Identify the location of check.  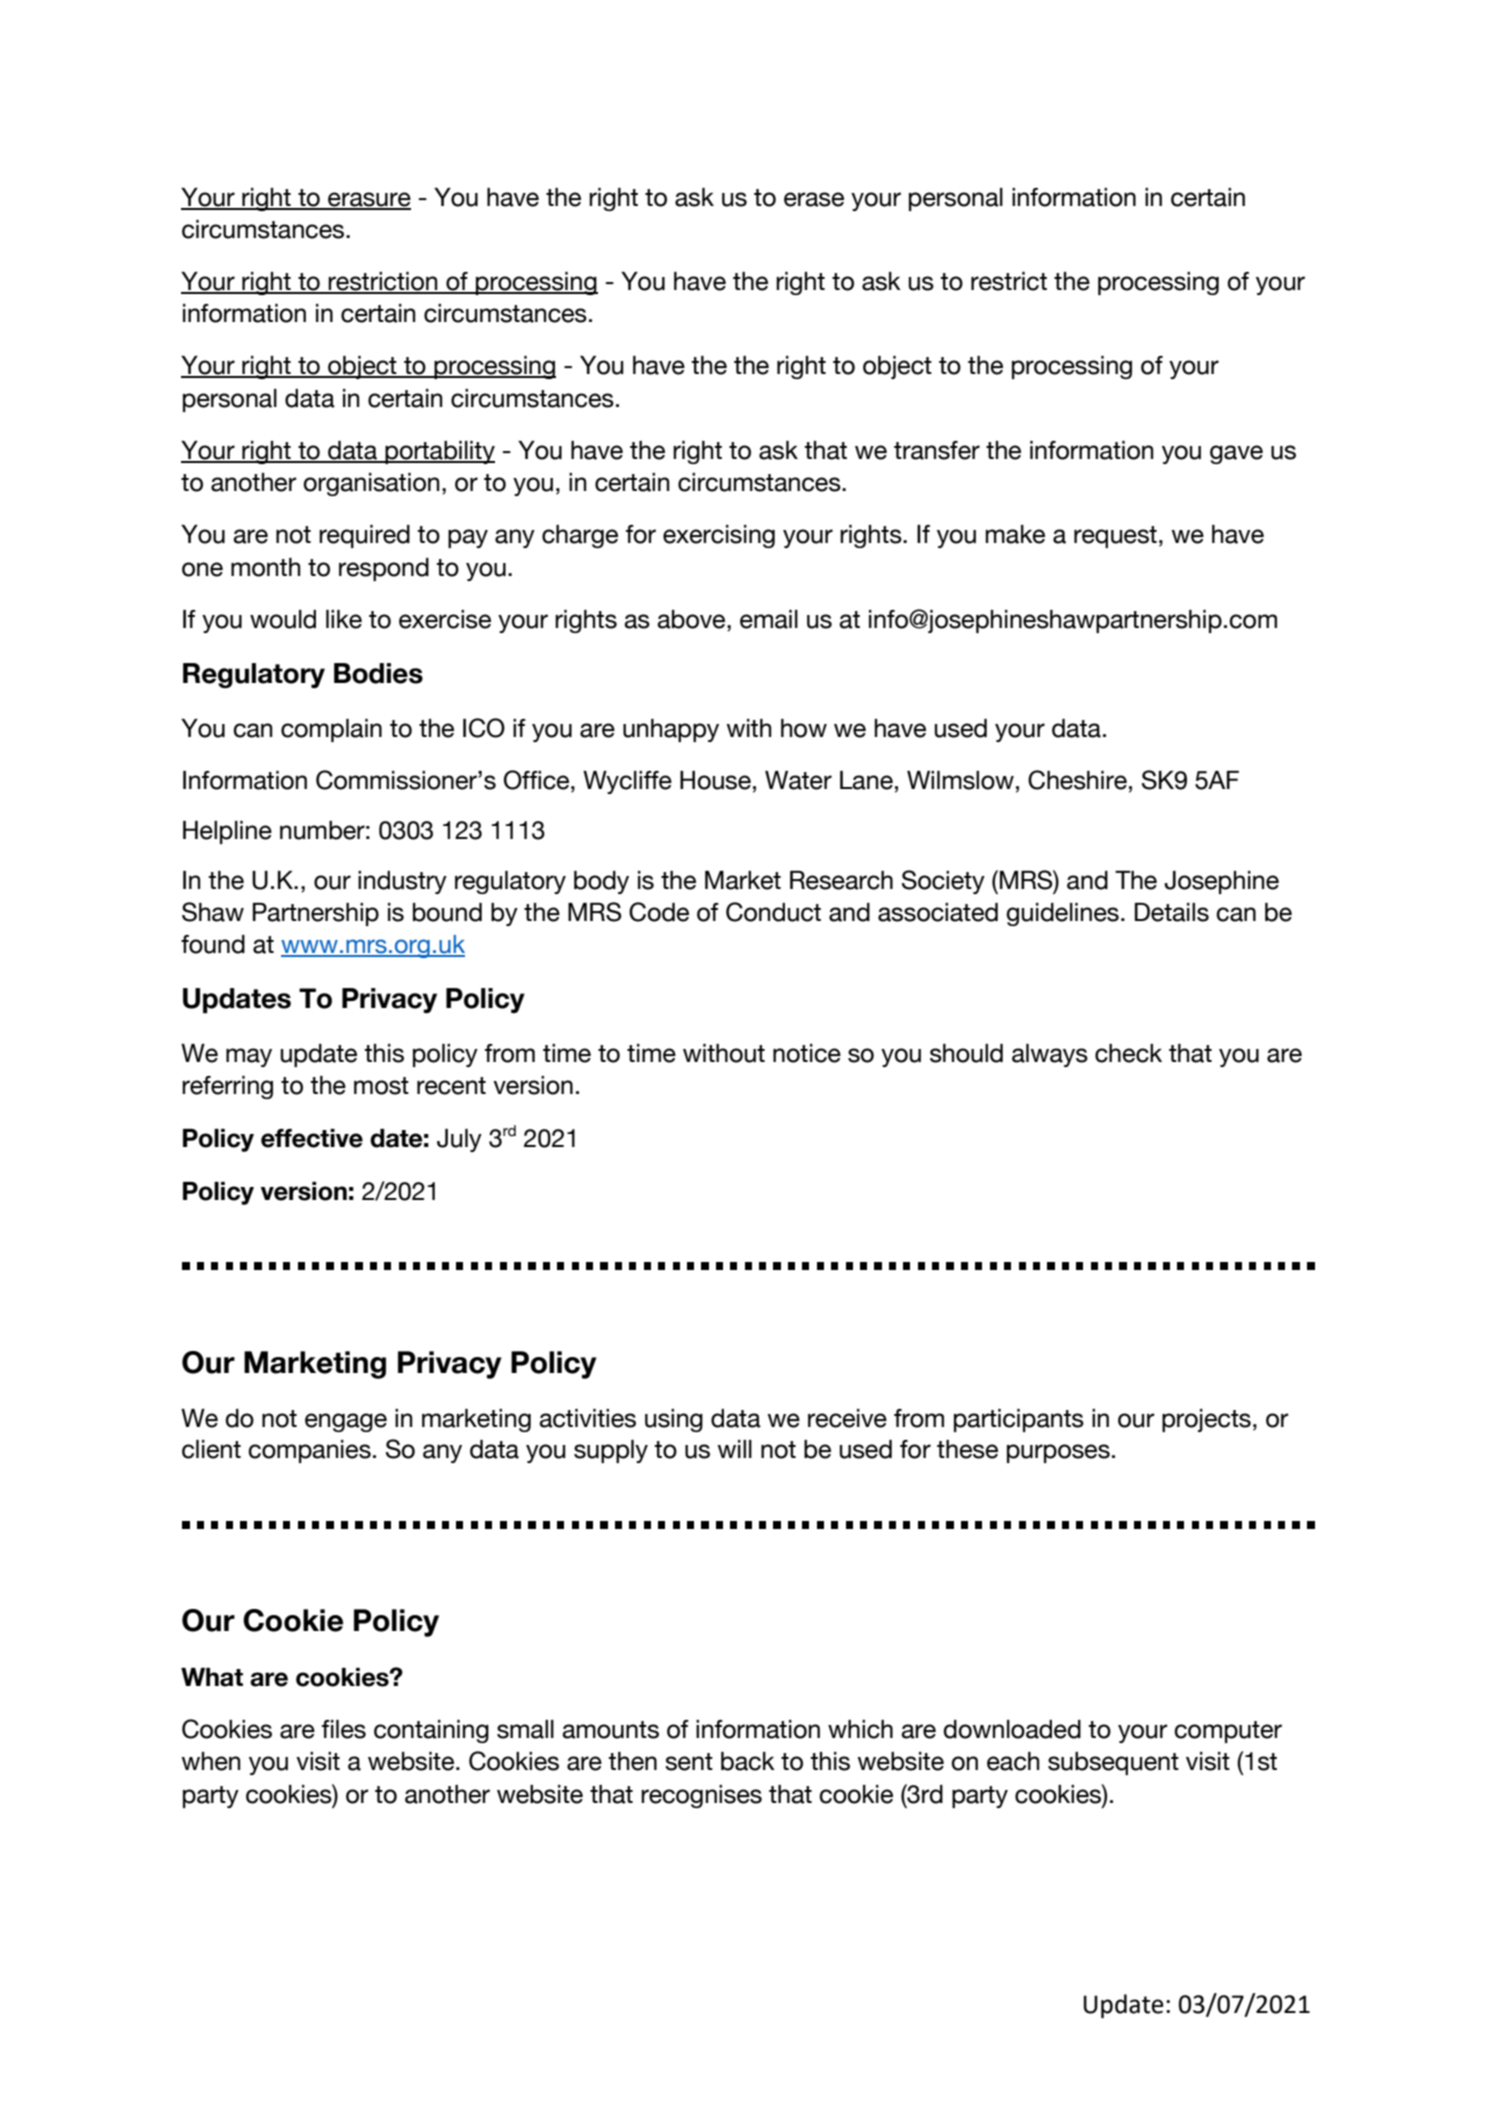
(1128, 1053).
